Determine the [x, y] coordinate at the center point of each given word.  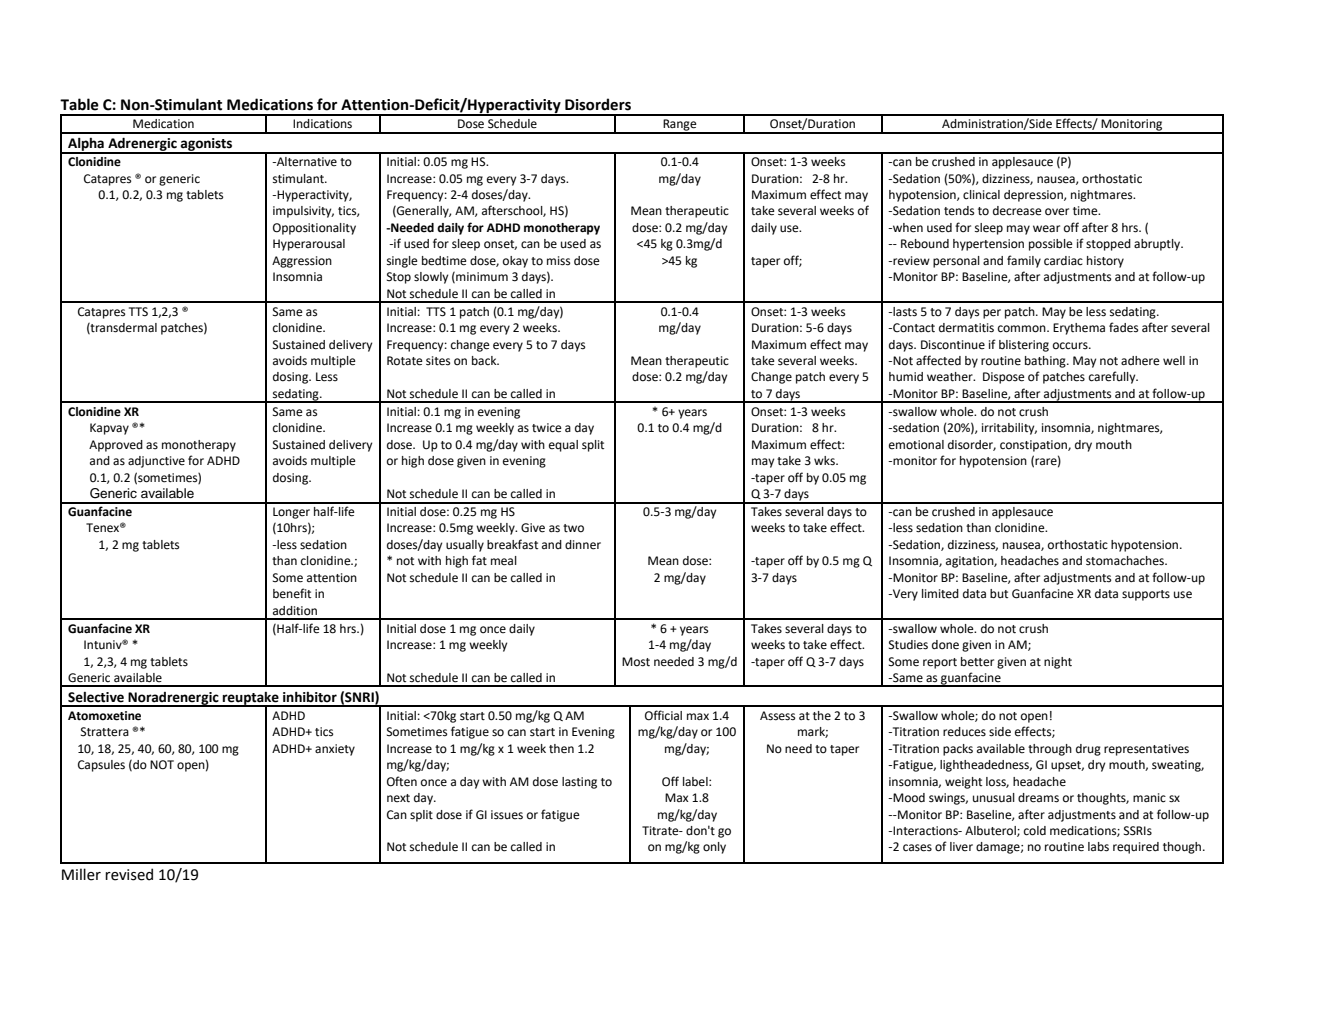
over [1057, 212]
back [485, 360]
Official [663, 715]
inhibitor [310, 697]
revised [129, 874]
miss [558, 261]
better [977, 662]
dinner [583, 545]
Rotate [405, 361]
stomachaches [1126, 561]
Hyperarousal [309, 245]
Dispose [1004, 378]
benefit [292, 593]
